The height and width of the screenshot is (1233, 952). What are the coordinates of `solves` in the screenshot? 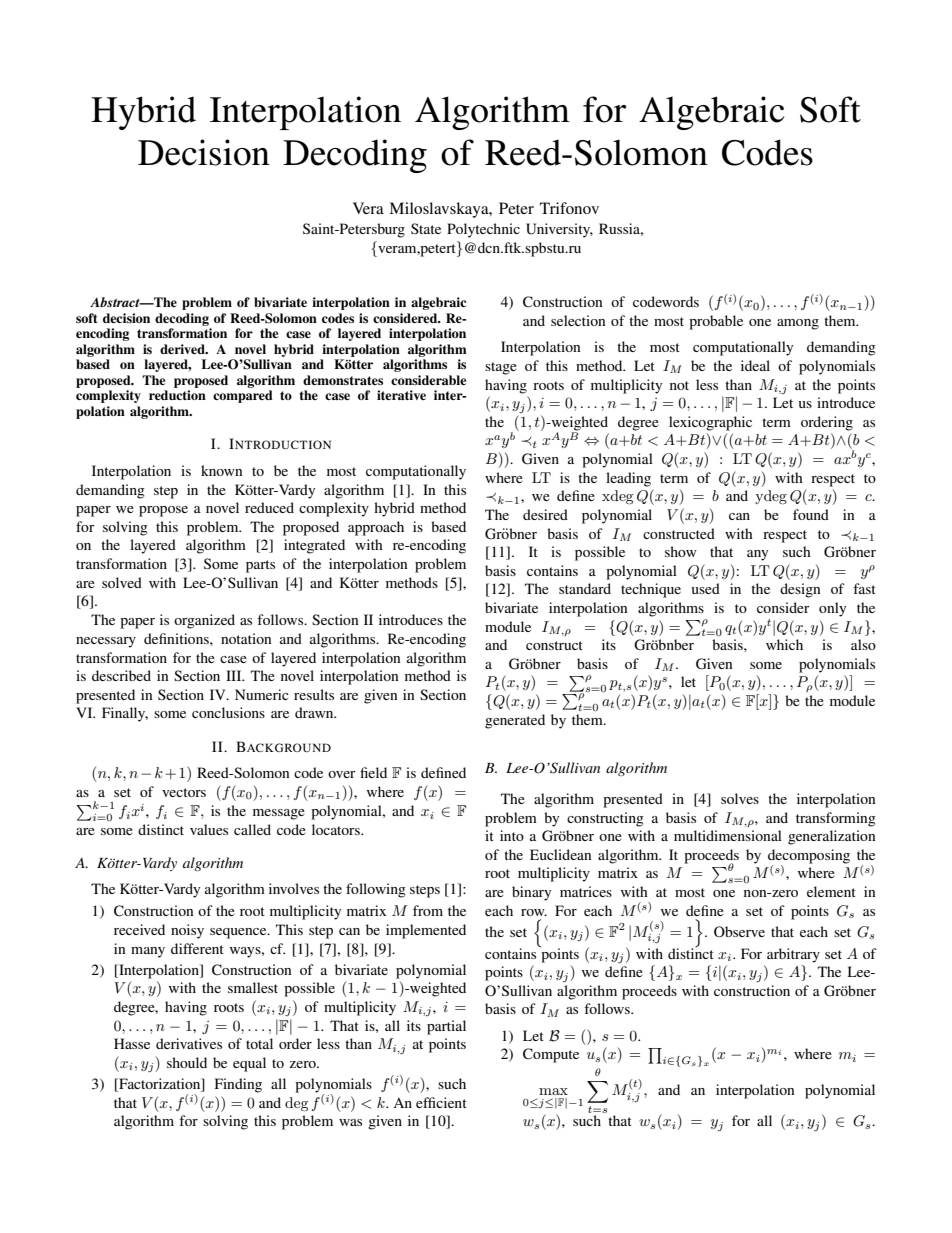 It's located at (740, 798).
